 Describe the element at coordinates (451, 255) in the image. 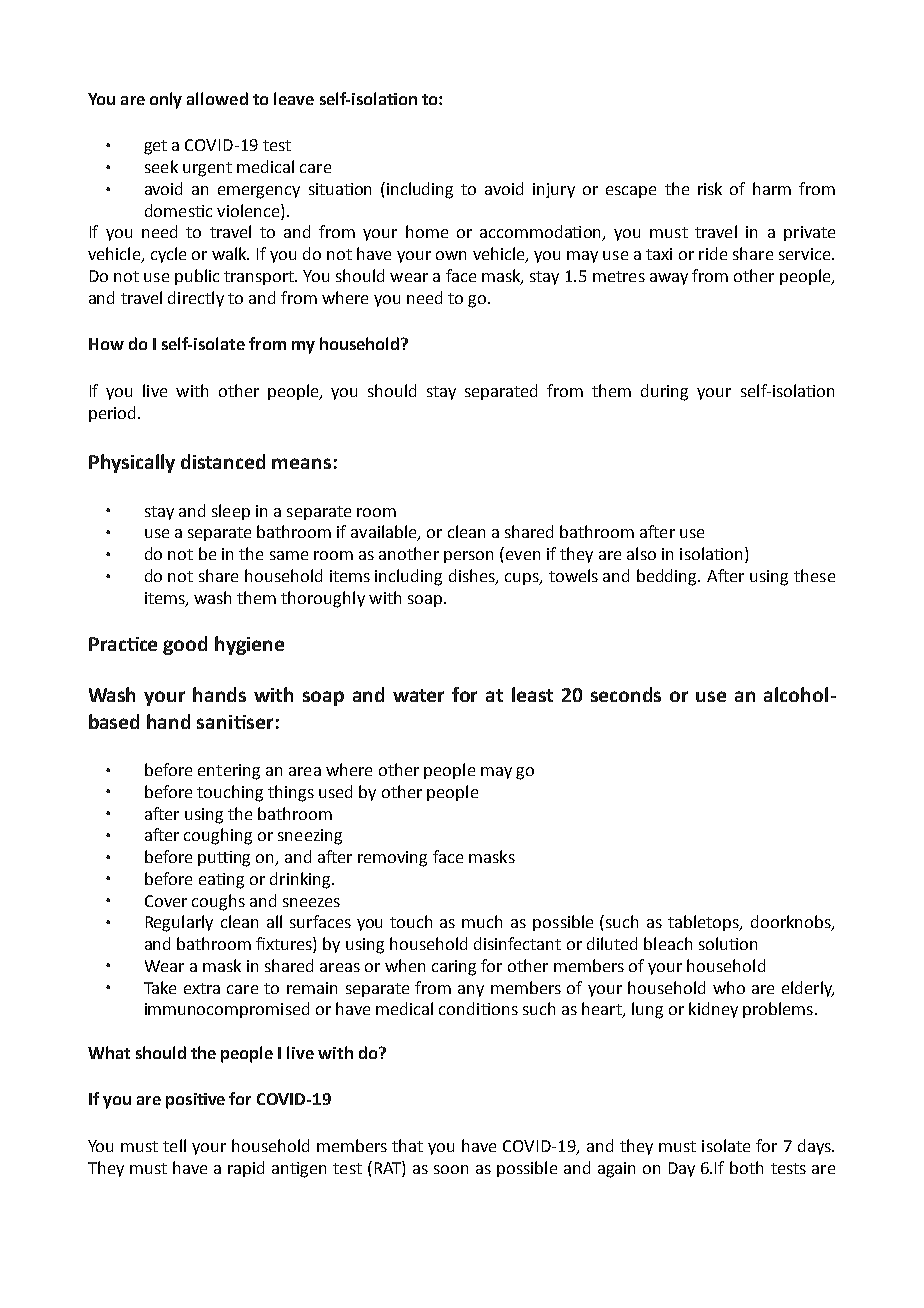

I see `own` at that location.
